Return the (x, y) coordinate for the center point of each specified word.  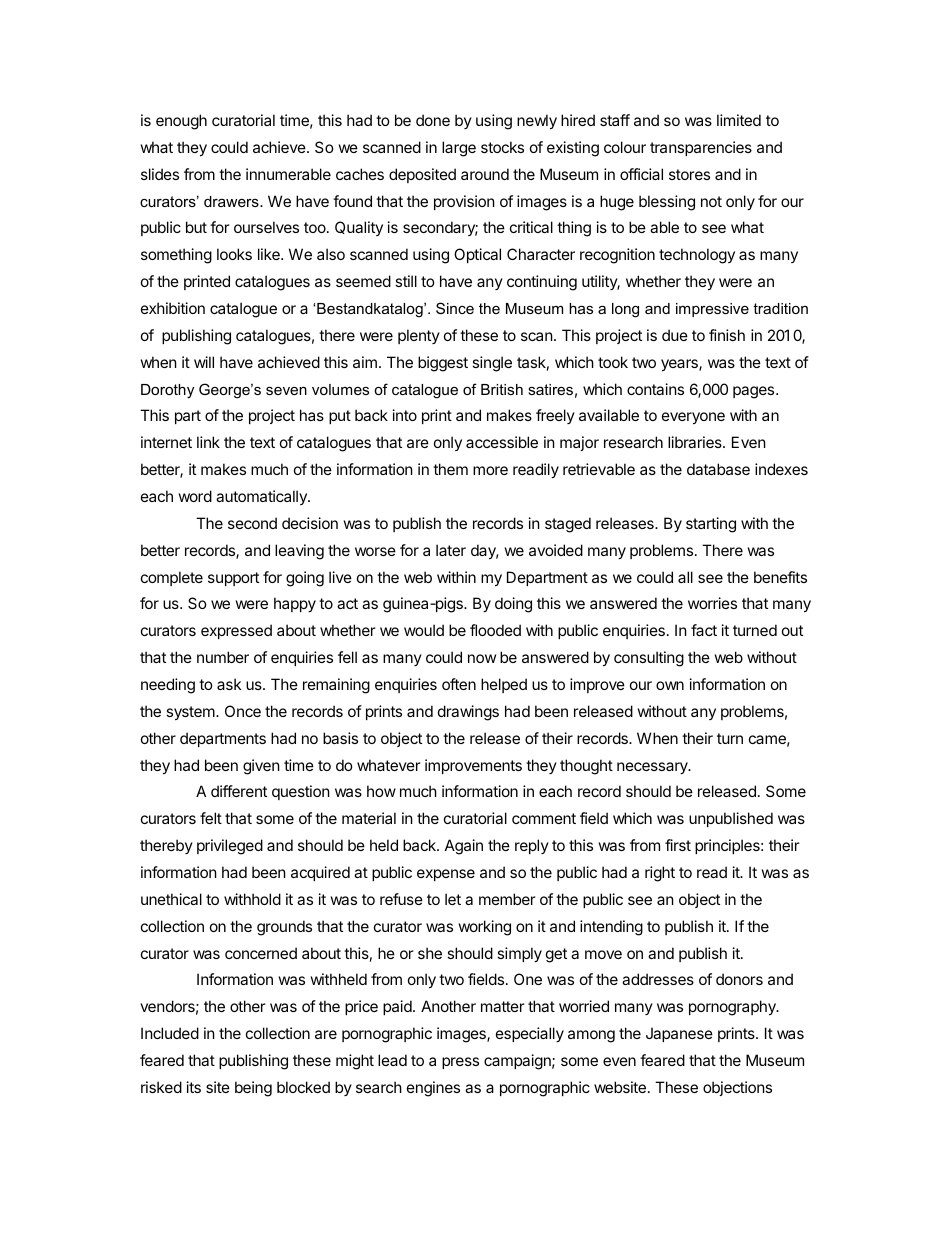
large (459, 149)
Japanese (679, 1034)
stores (689, 174)
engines (433, 1089)
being (253, 1089)
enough (181, 122)
